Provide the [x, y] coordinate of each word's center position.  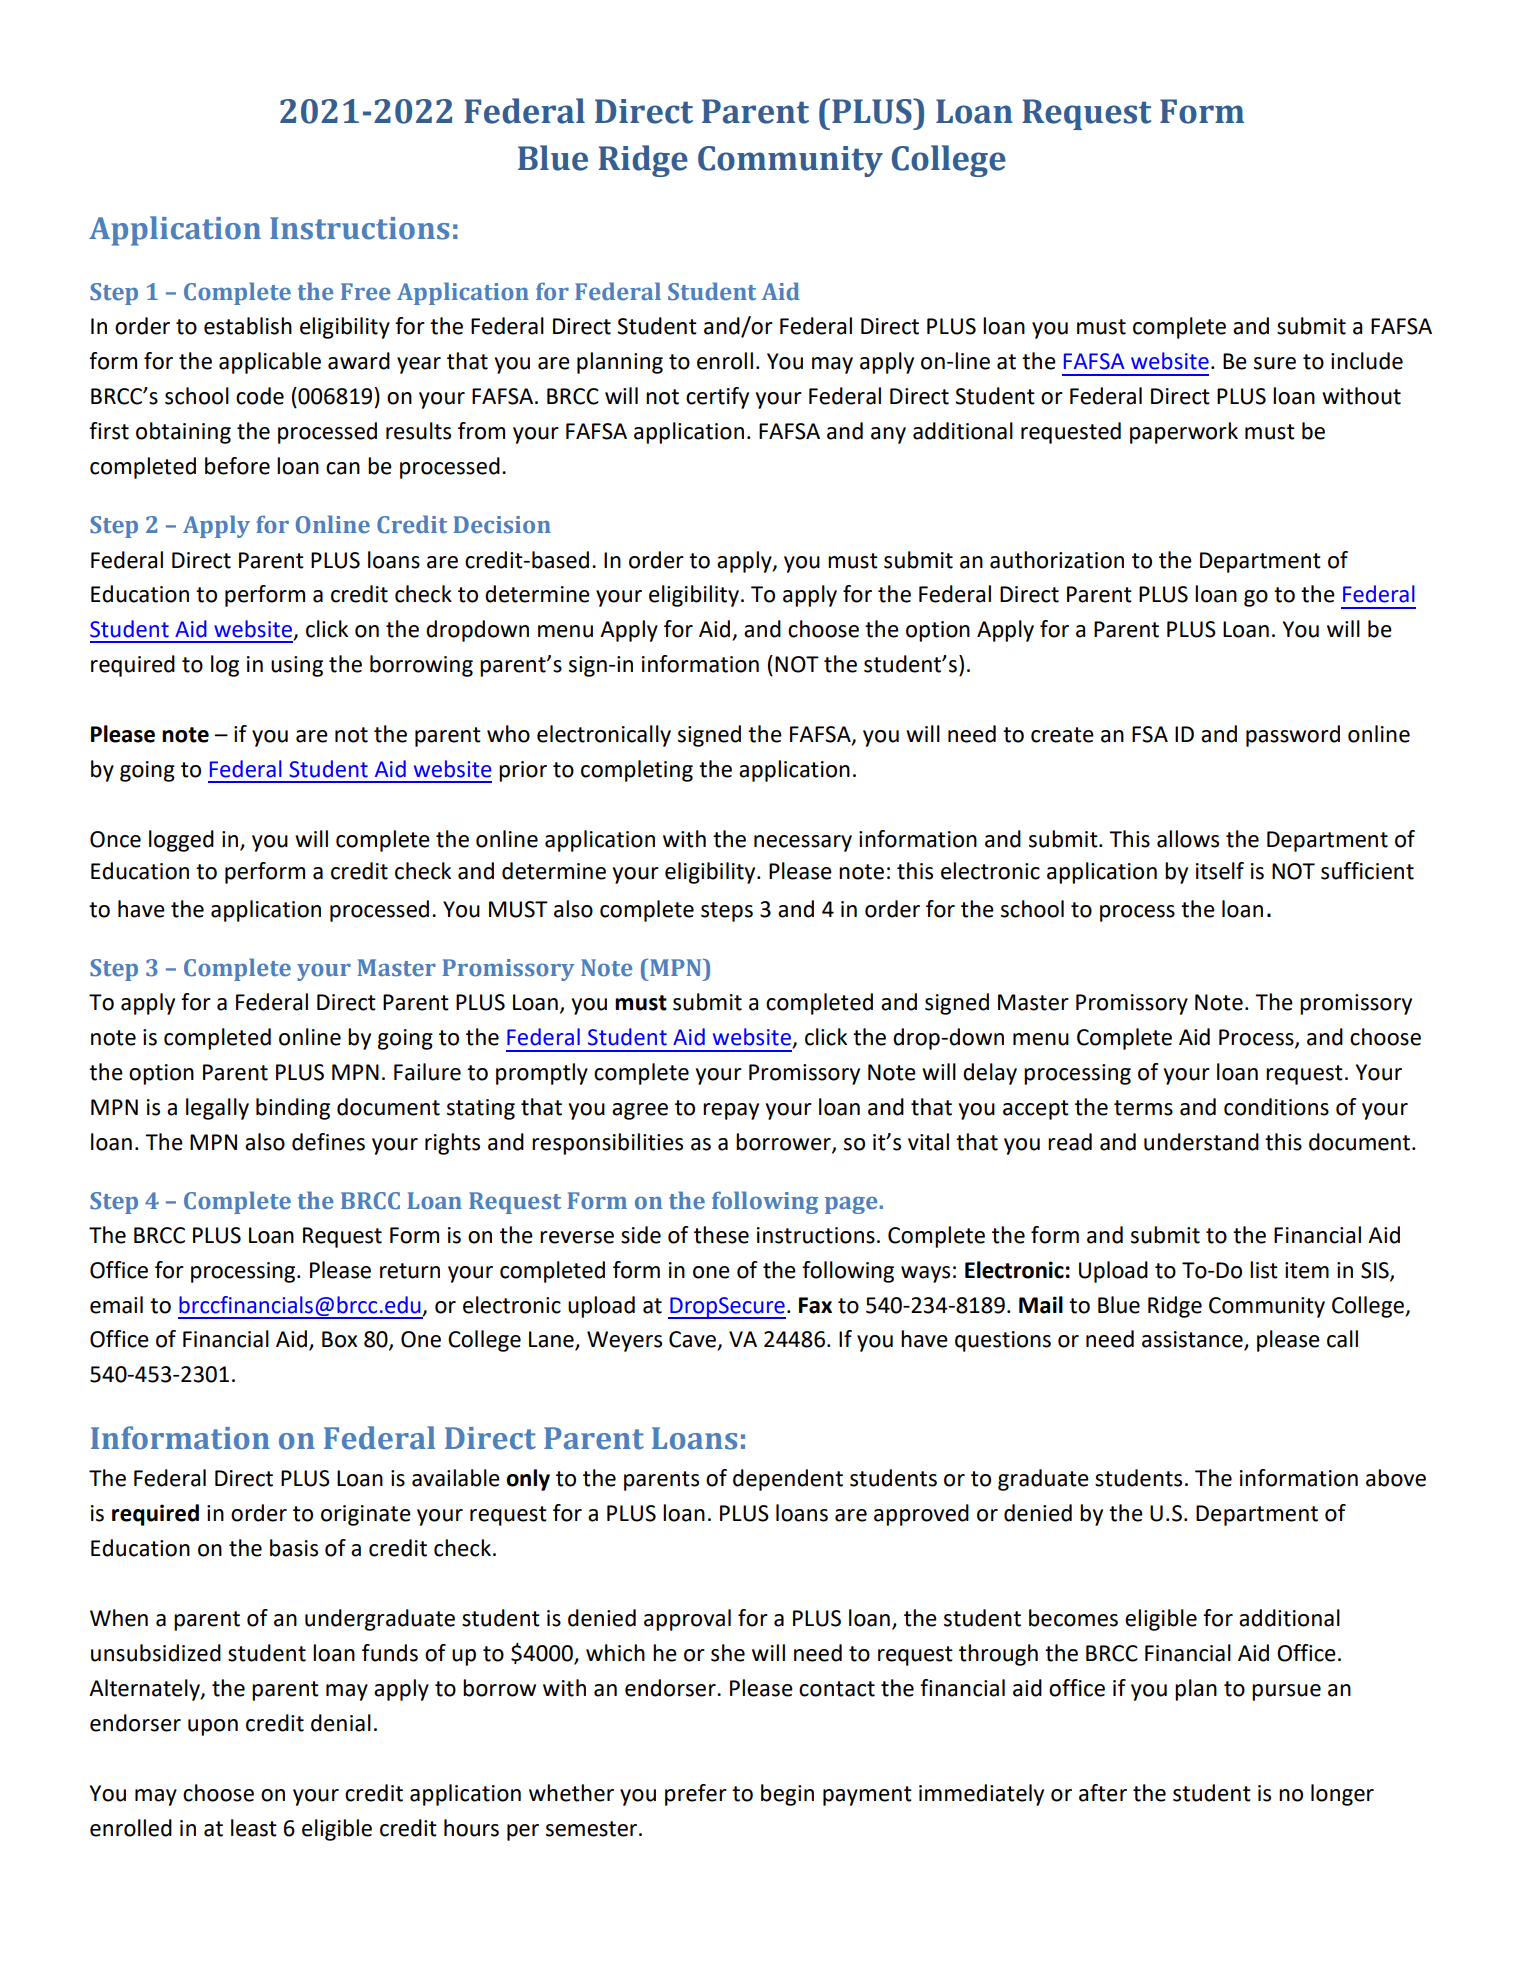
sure [1275, 363]
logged [181, 841]
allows [1188, 839]
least [254, 1828]
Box [340, 1339]
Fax [815, 1305]
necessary [803, 843]
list [1264, 1270]
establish [248, 326]
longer [1342, 1795]
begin [787, 1795]
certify [717, 398]
